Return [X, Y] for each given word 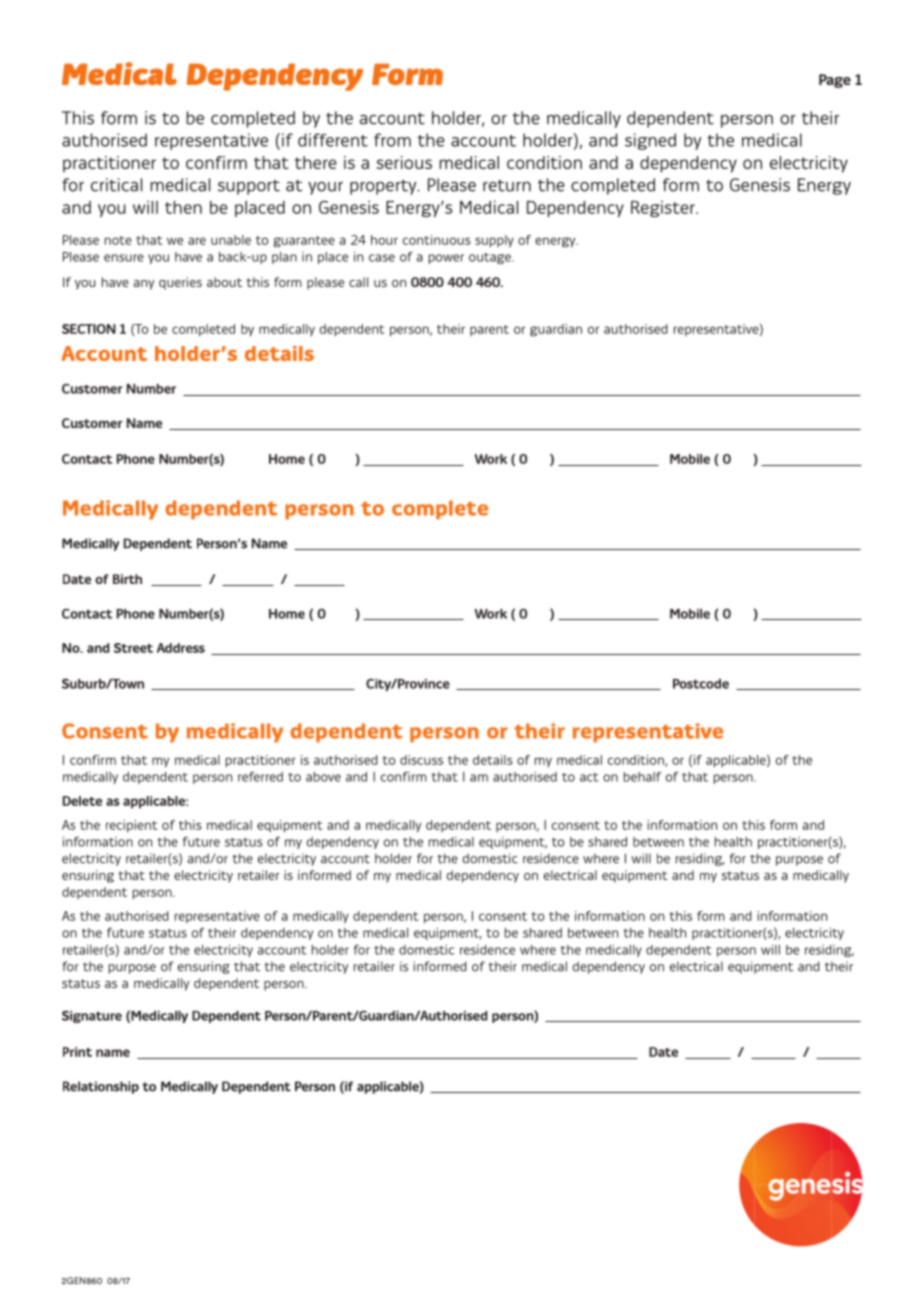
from [392, 140]
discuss [421, 760]
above [323, 777]
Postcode [701, 684]
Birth [127, 579]
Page [835, 81]
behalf [643, 777]
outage [491, 258]
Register [664, 209]
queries [180, 283]
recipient [131, 826]
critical [116, 185]
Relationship [101, 1087]
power [446, 259]
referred [260, 777]
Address [181, 648]
